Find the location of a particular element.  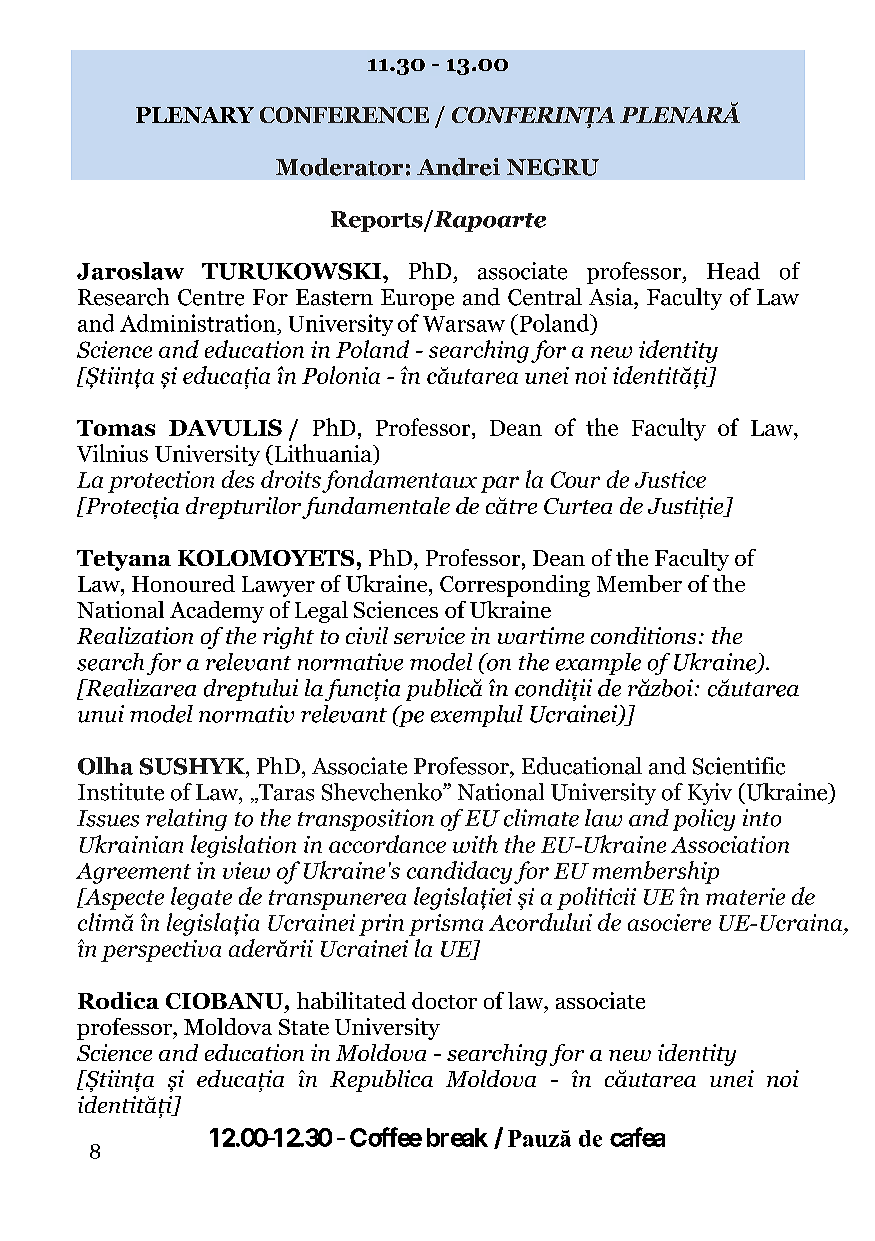

break is located at coordinates (457, 1137).
